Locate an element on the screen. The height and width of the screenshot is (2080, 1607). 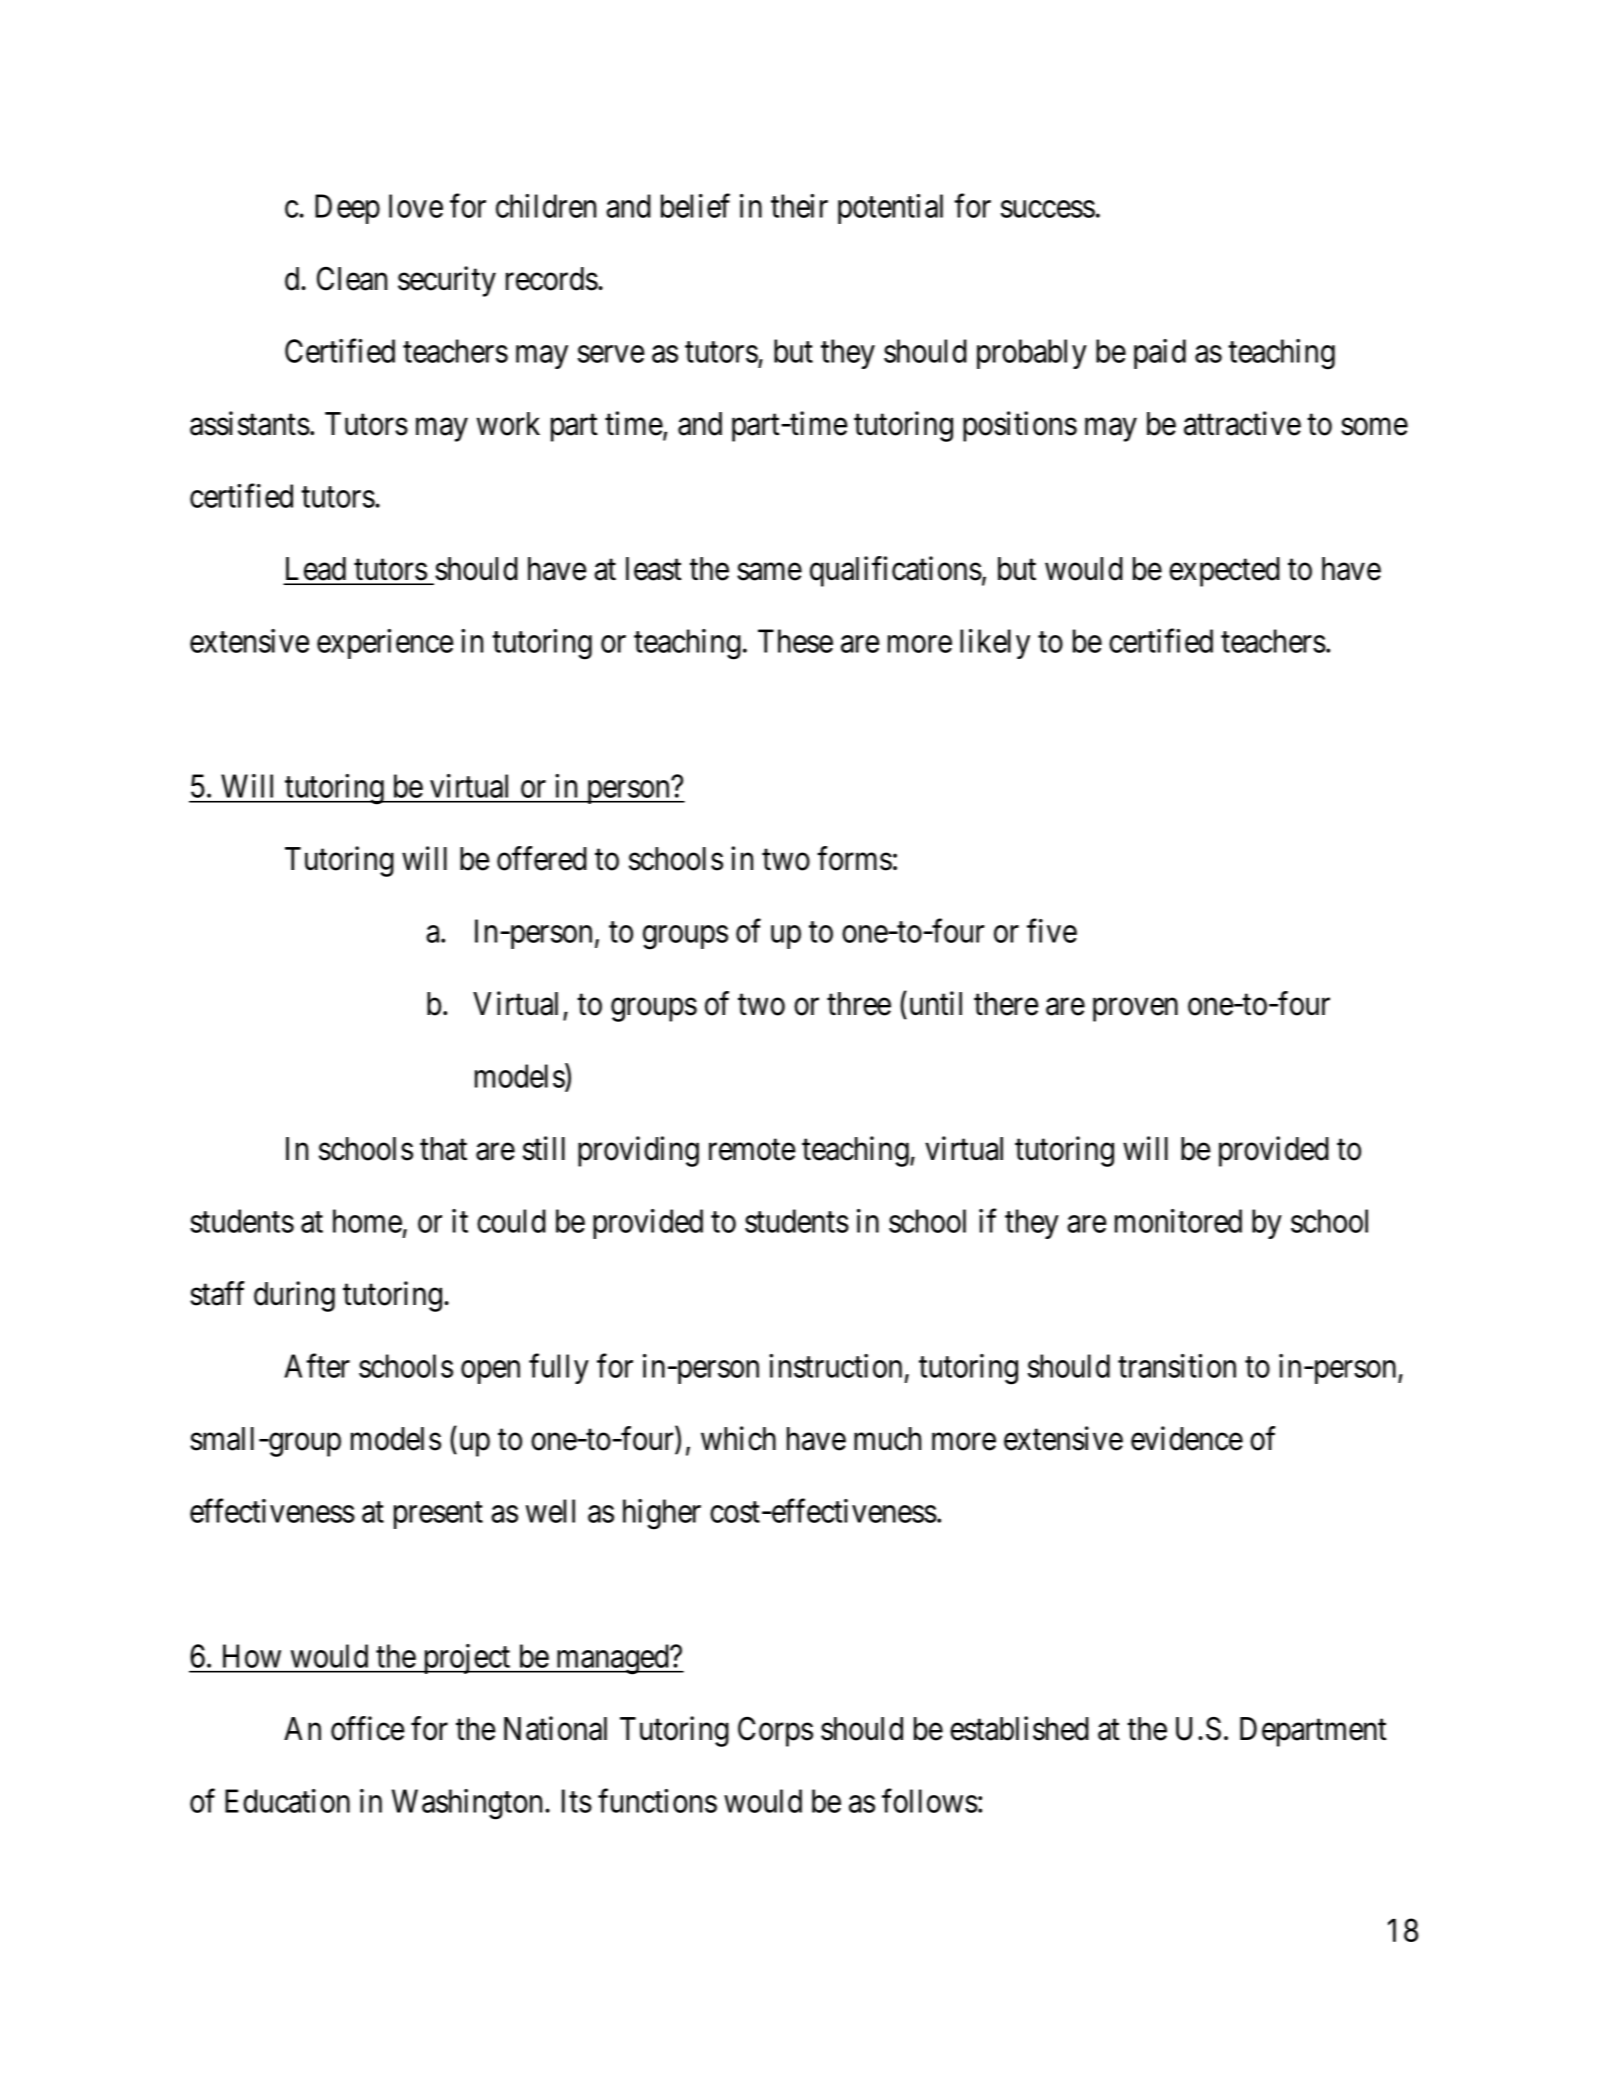
their is located at coordinates (799, 206).
